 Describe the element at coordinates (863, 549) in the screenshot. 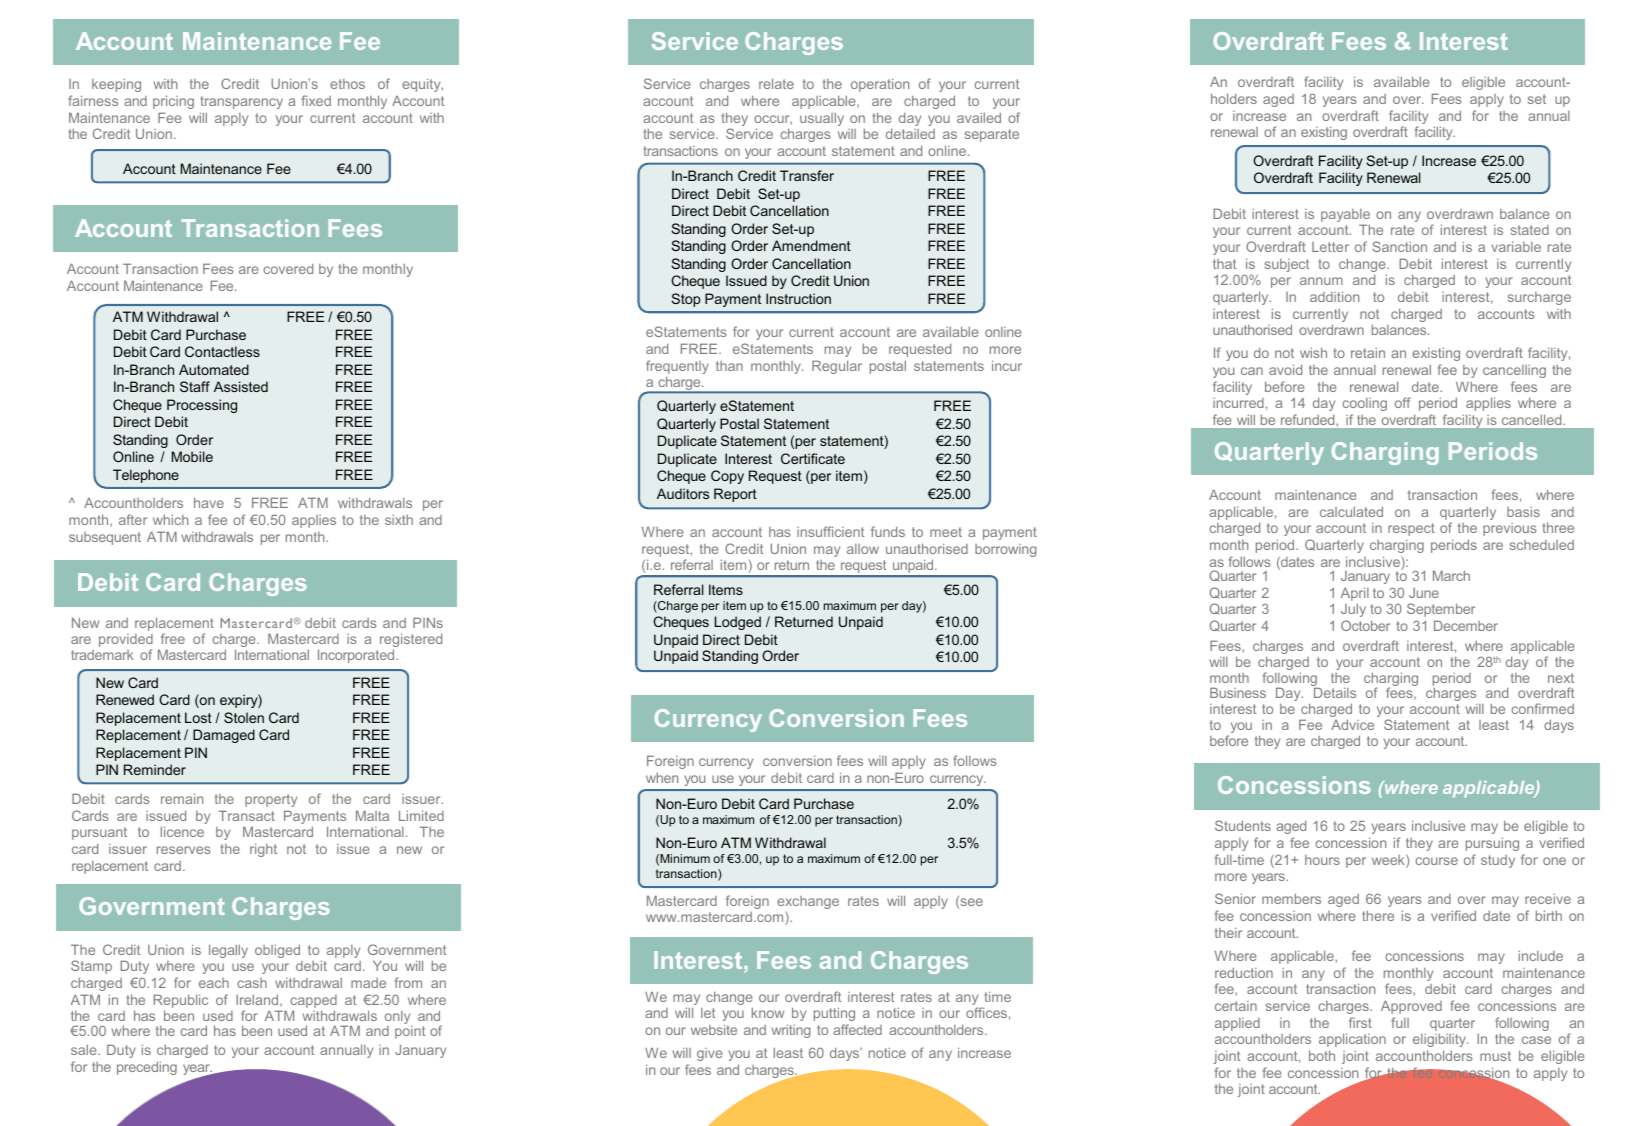

I see `allow` at that location.
